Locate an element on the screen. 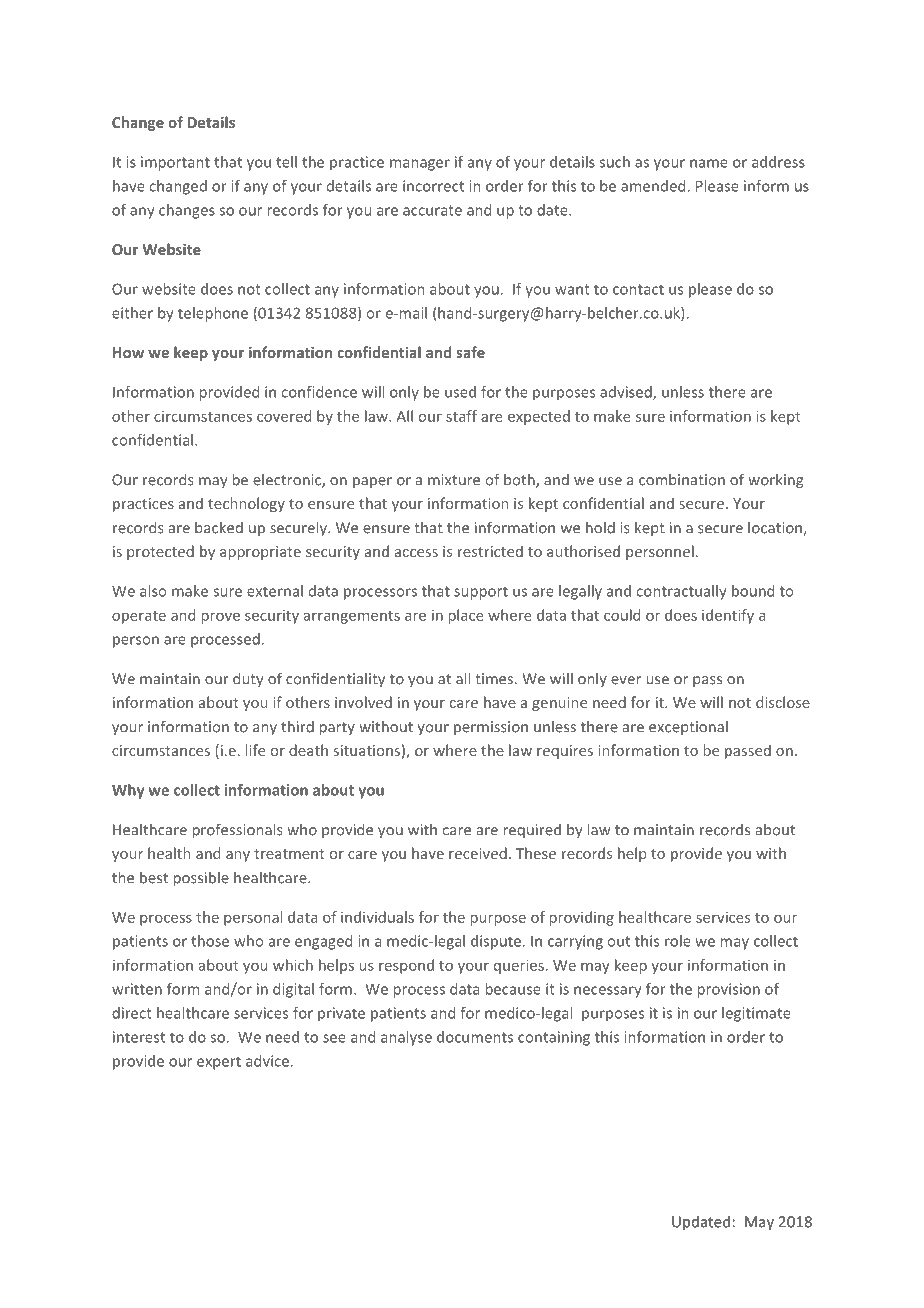  name is located at coordinates (709, 163).
